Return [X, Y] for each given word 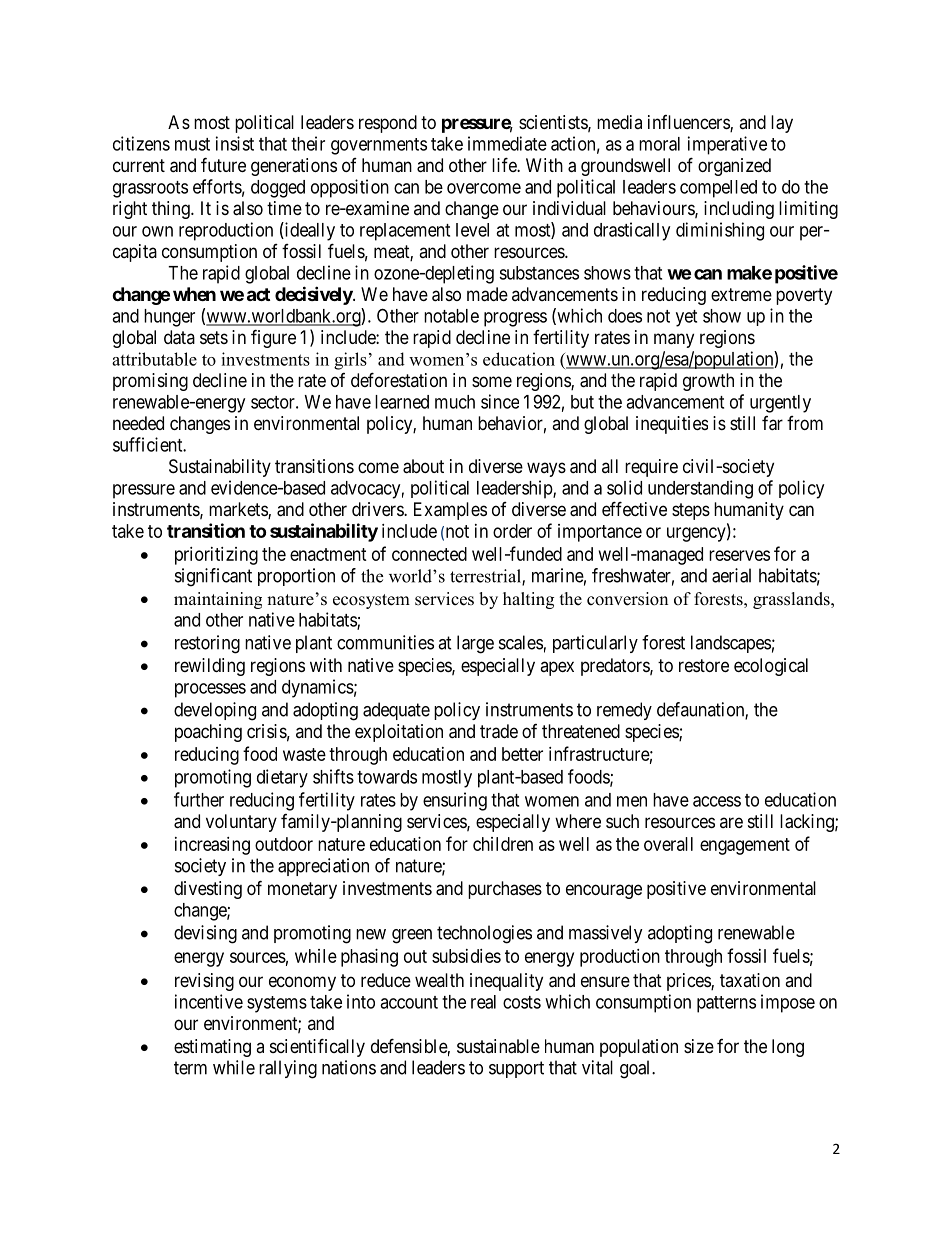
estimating [212, 1048]
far [772, 423]
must [192, 144]
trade [499, 731]
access [717, 801]
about [423, 466]
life [505, 164]
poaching [208, 733]
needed [138, 423]
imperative [727, 145]
